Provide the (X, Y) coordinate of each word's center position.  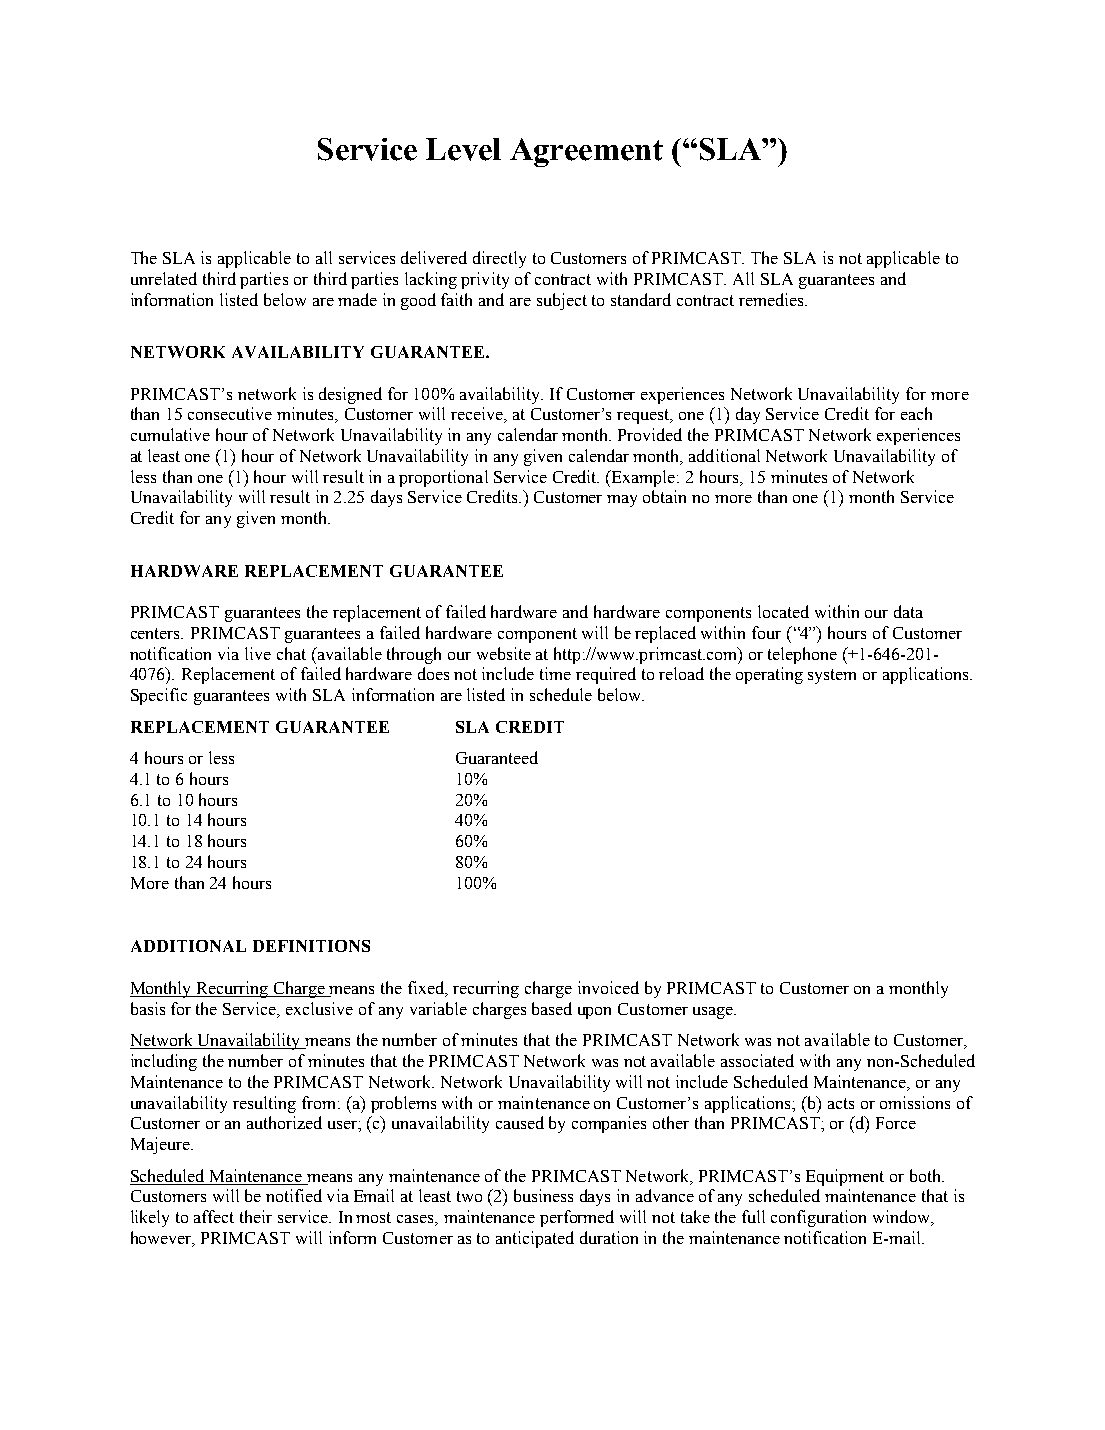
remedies (772, 299)
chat (291, 653)
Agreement (586, 152)
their (256, 1216)
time (555, 673)
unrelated (164, 278)
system (832, 676)
